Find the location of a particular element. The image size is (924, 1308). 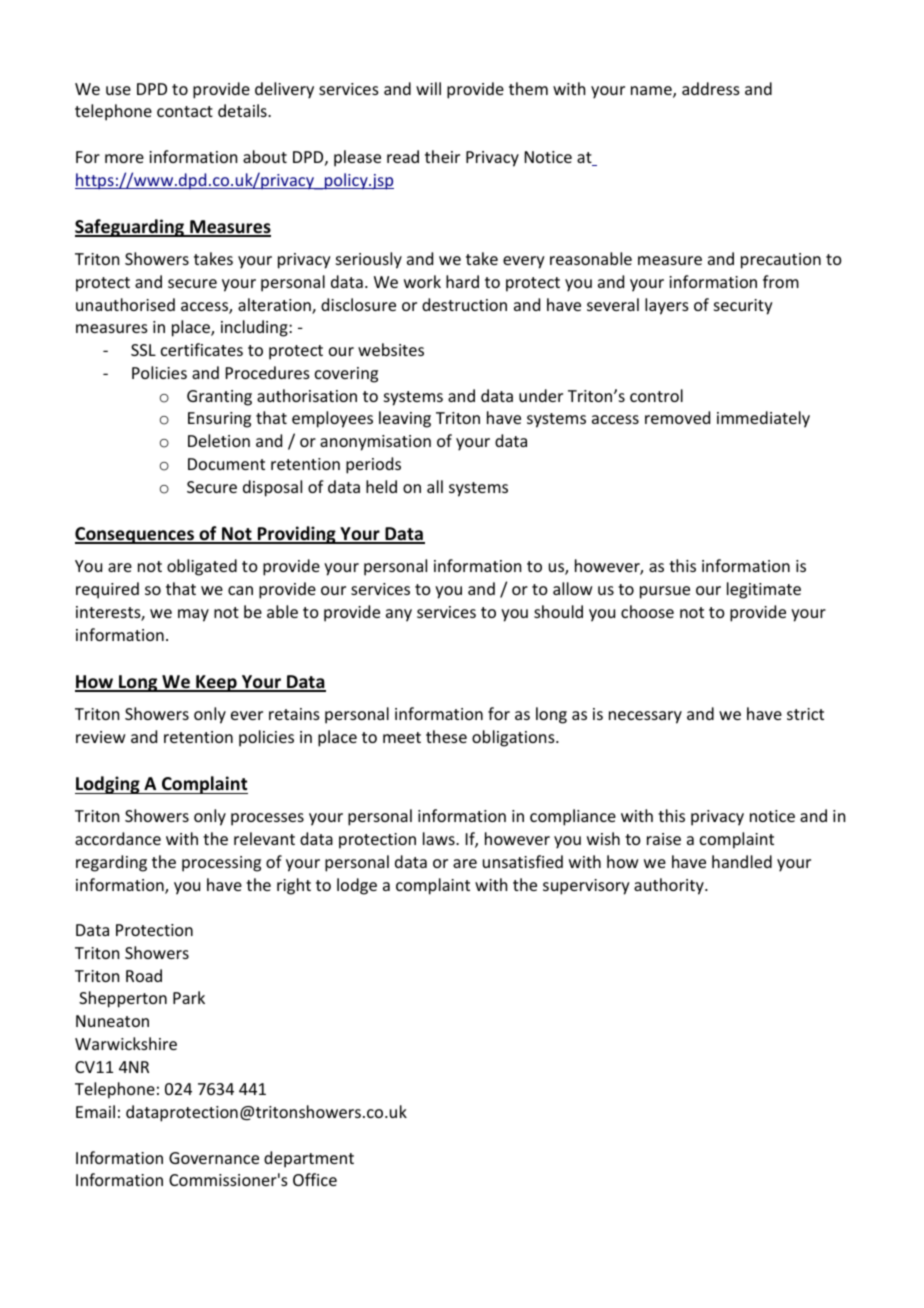

Governance is located at coordinates (214, 1158).
